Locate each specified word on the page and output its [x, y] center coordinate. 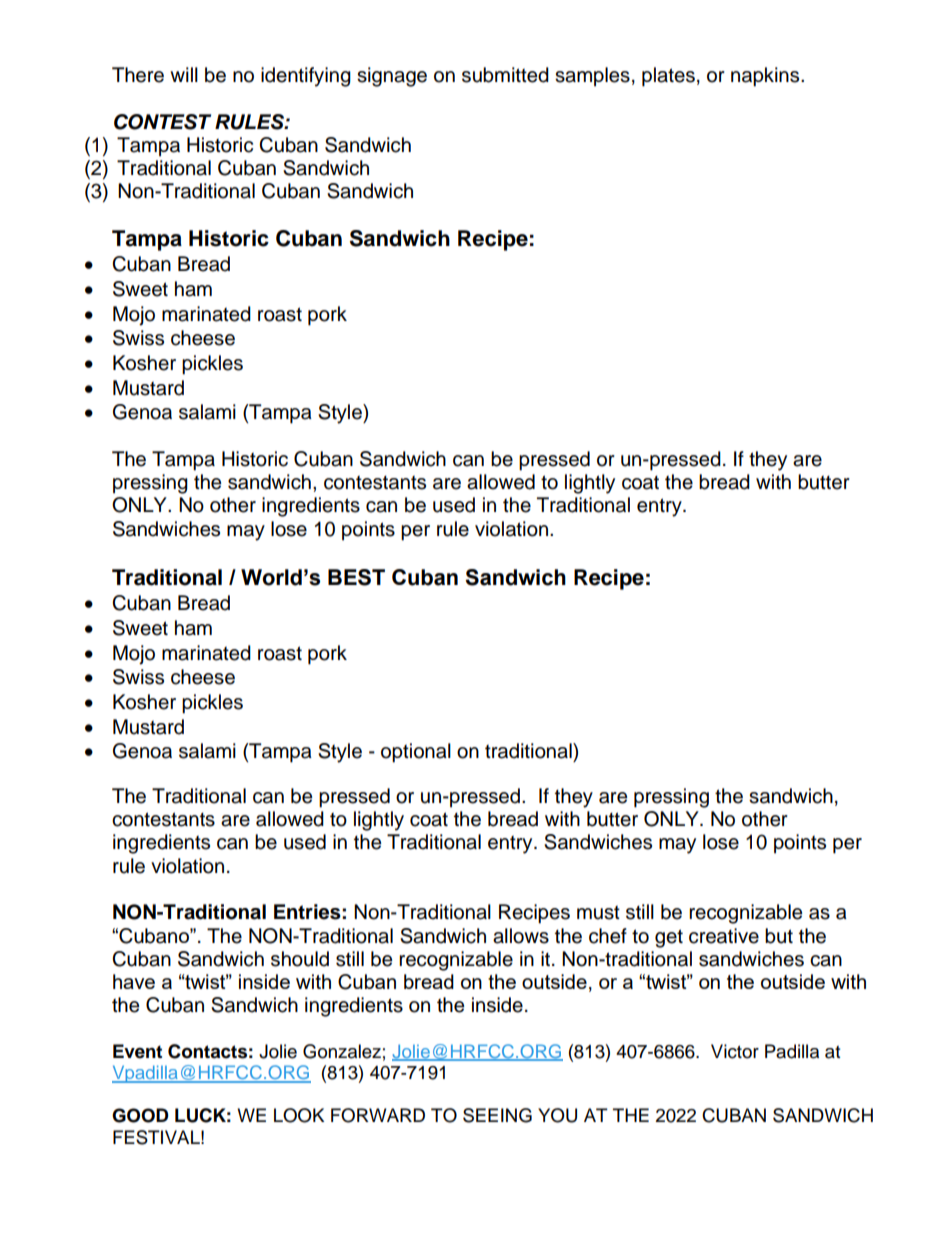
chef [608, 936]
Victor [735, 1051]
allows [521, 936]
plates [668, 77]
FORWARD [378, 1115]
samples [592, 77]
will [184, 74]
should [300, 959]
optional [416, 753]
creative [724, 936]
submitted [505, 75]
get [669, 938]
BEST [356, 577]
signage [392, 77]
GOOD [140, 1115]
